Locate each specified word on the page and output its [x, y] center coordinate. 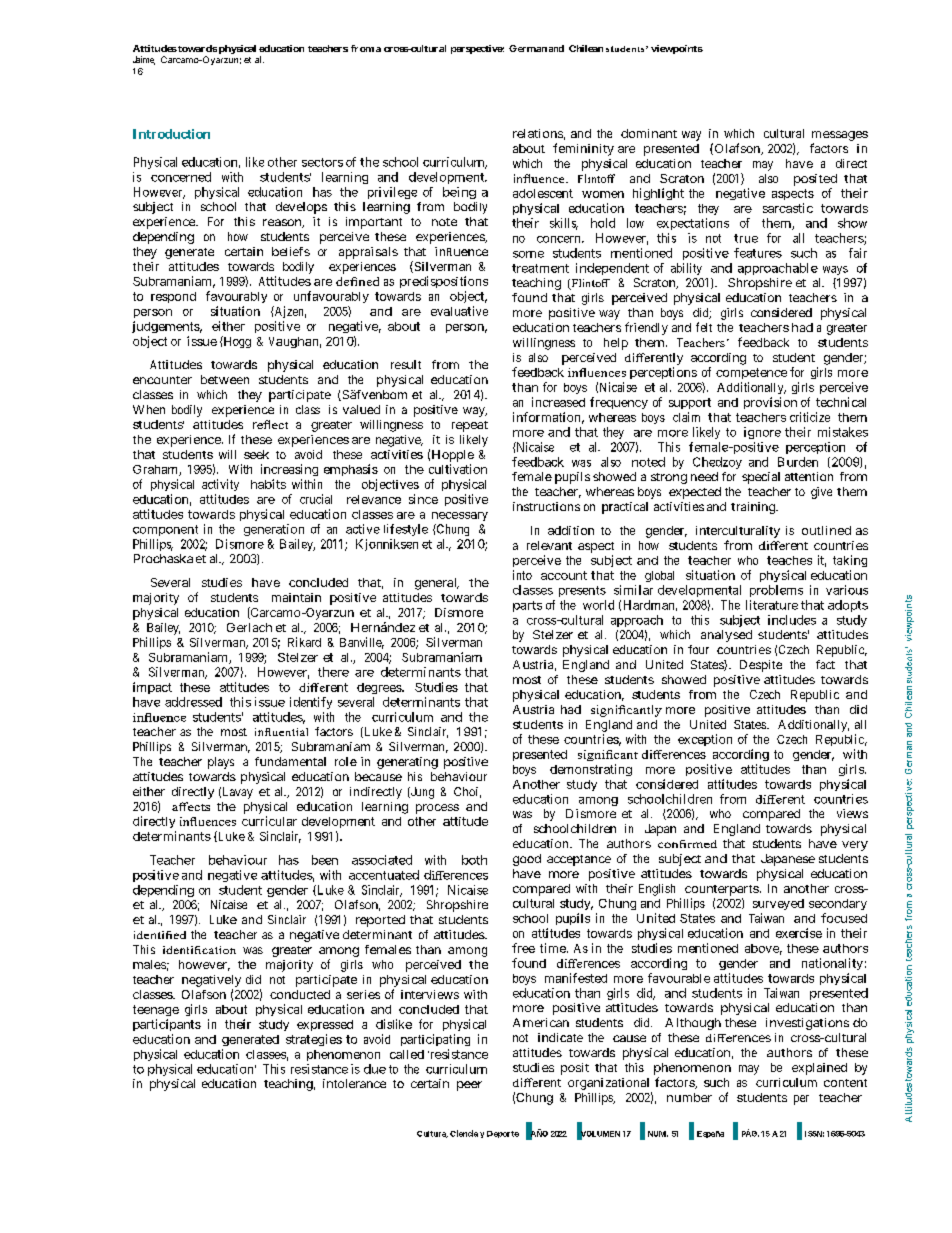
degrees [380, 688]
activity [220, 485]
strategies [314, 1040]
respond [173, 297]
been [325, 860]
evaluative [459, 311]
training [754, 508]
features [758, 253]
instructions [546, 506]
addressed [193, 702]
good [527, 860]
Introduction [171, 134]
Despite [761, 666]
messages [840, 136]
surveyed [778, 904]
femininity [583, 149]
